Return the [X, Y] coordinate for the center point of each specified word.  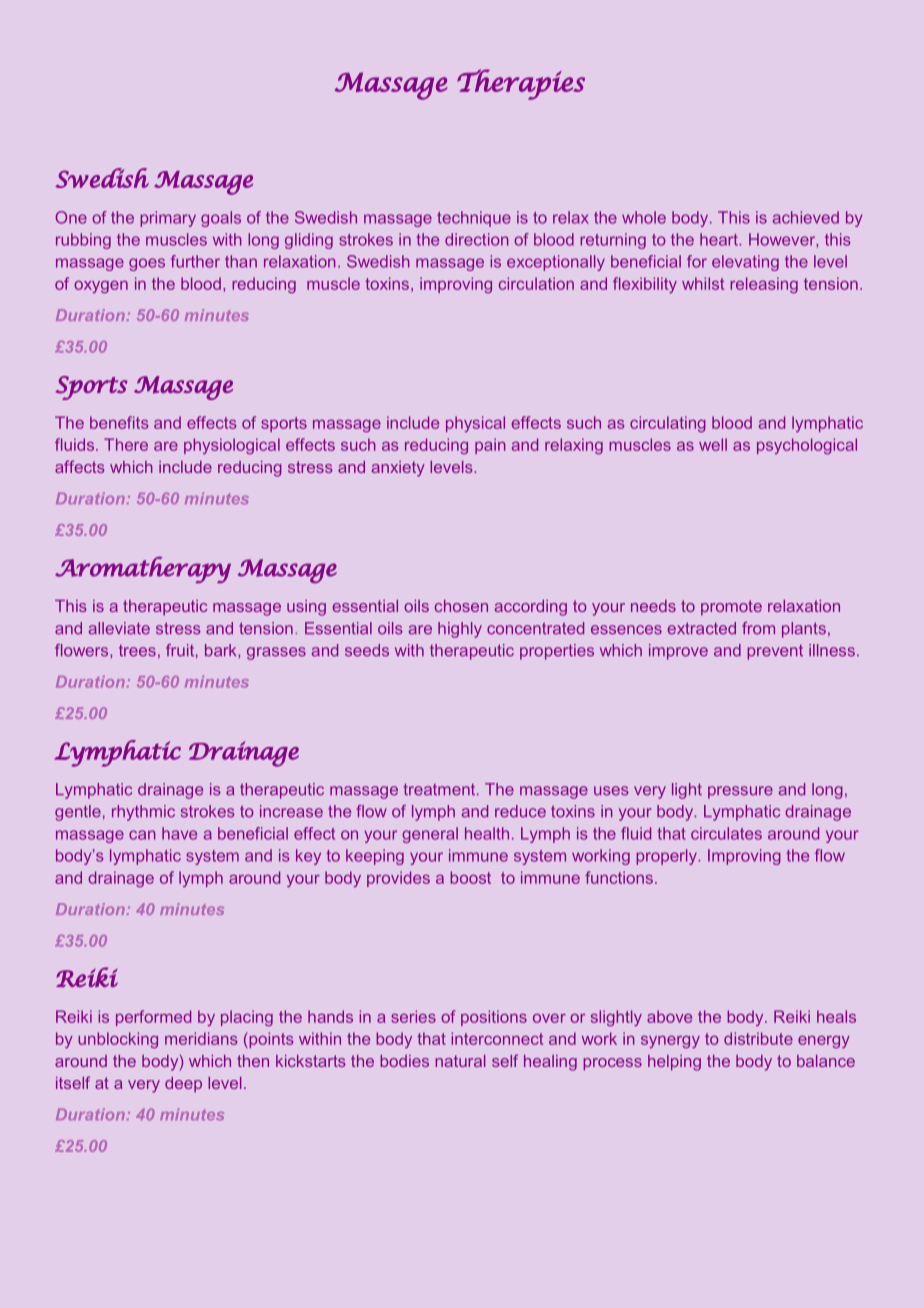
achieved [806, 217]
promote [731, 608]
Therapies [521, 84]
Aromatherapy [143, 570]
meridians [201, 1038]
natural [460, 1061]
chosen [461, 606]
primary [168, 219]
